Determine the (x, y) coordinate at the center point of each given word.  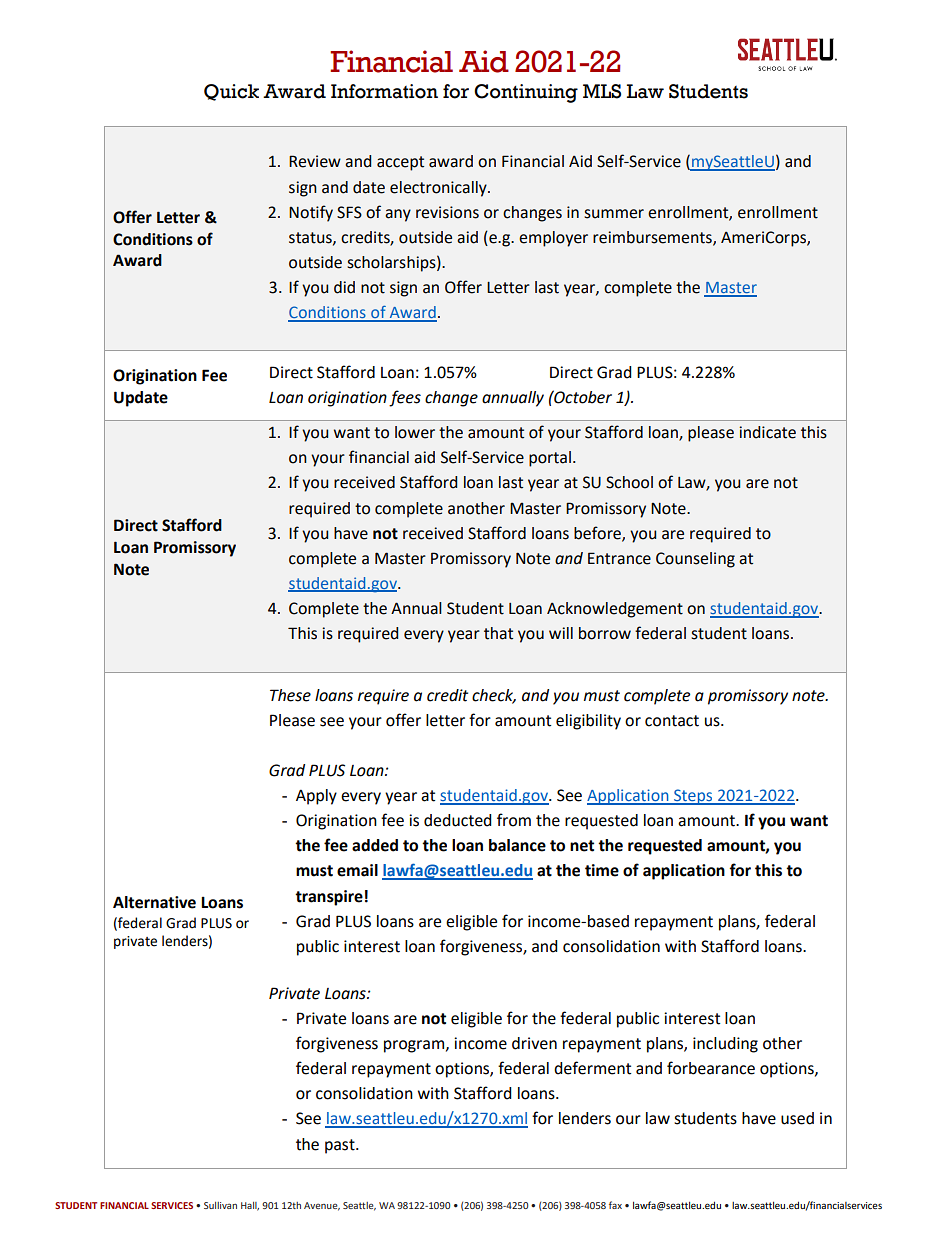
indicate (767, 432)
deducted (458, 820)
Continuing (526, 93)
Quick (231, 92)
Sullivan (220, 1205)
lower (415, 432)
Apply (316, 797)
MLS (602, 91)
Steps (693, 797)
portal (550, 459)
